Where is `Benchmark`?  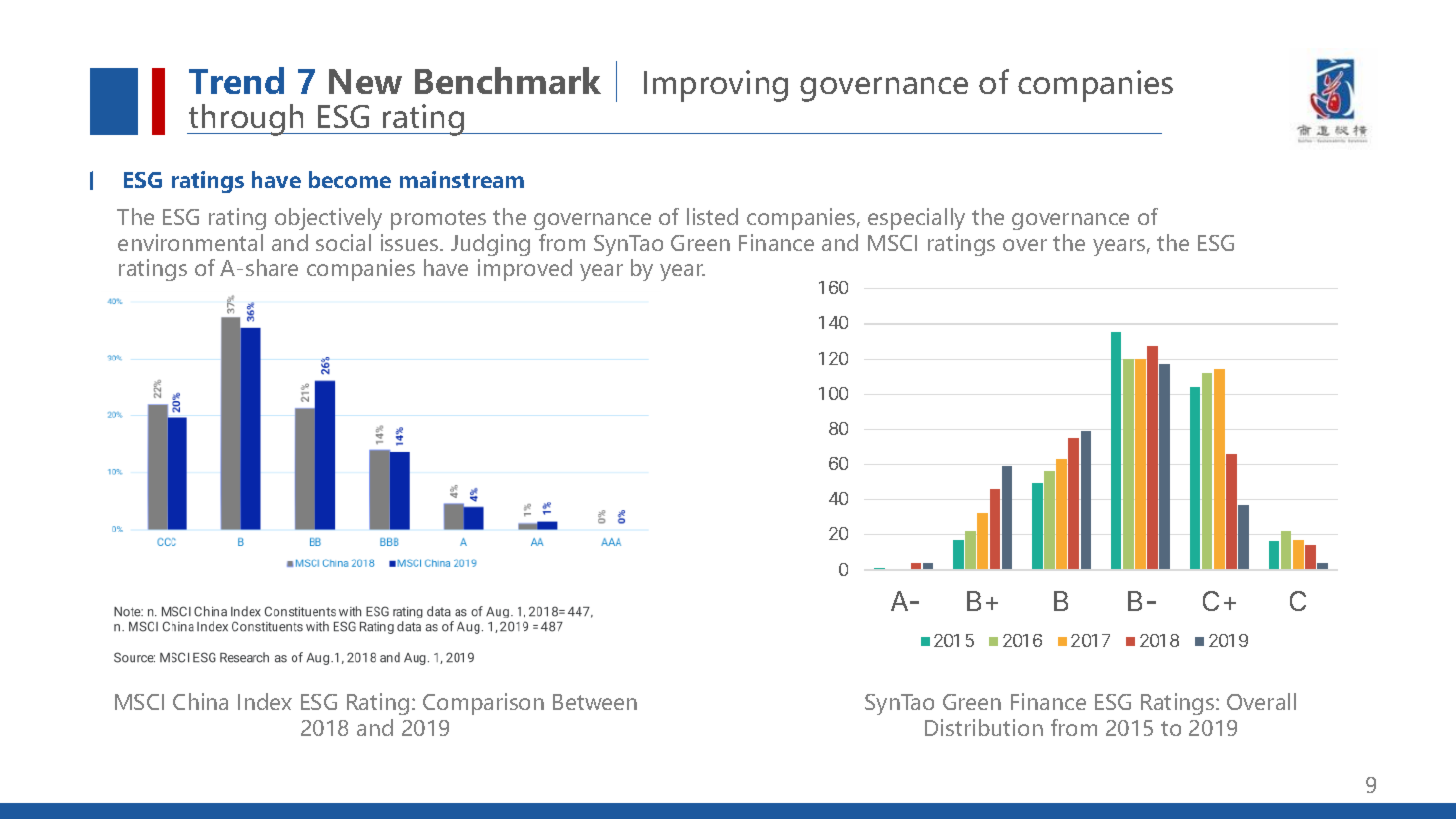
Benchmark is located at coordinates (508, 80).
